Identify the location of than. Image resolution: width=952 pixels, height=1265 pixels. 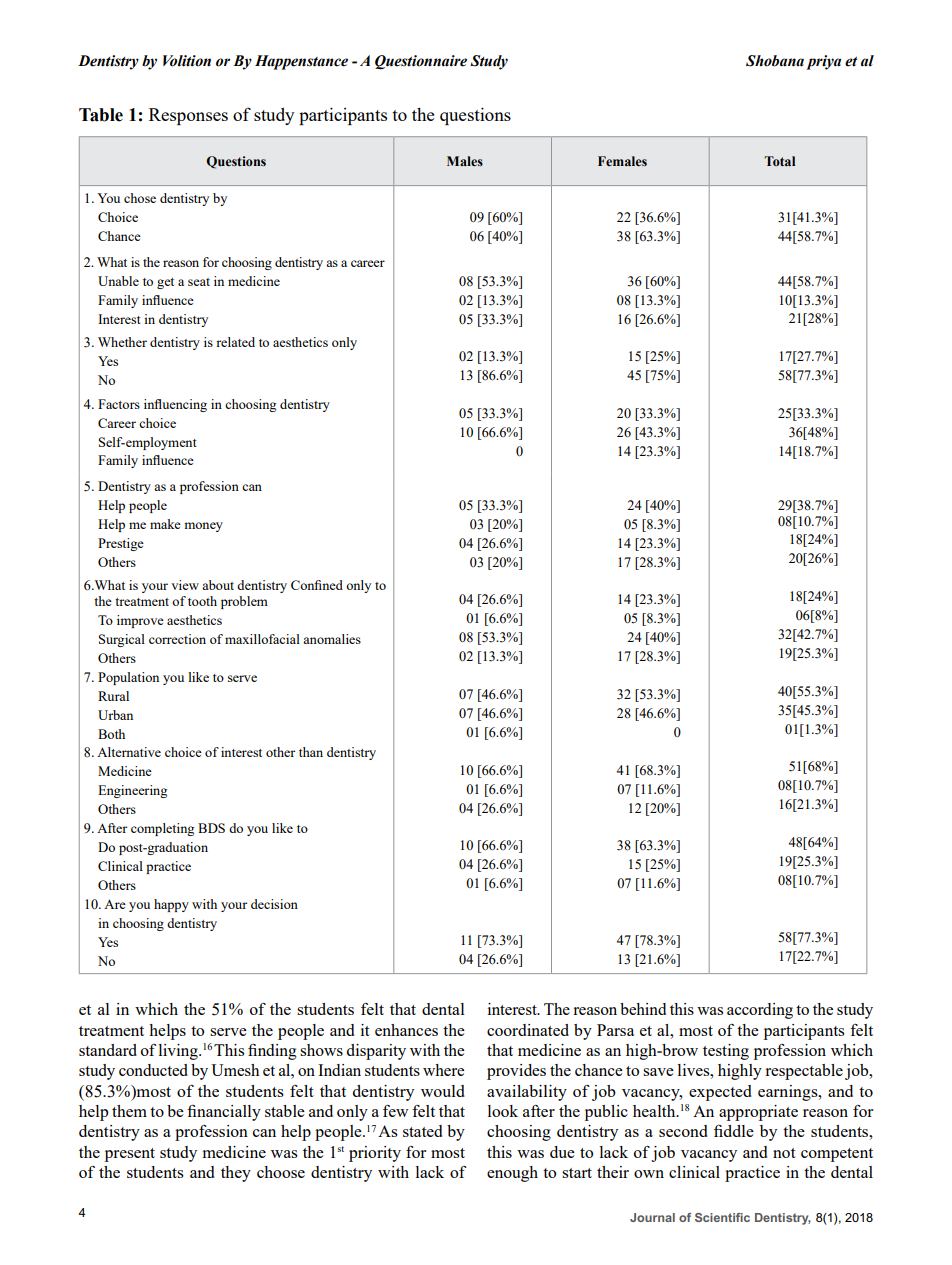
(311, 752).
